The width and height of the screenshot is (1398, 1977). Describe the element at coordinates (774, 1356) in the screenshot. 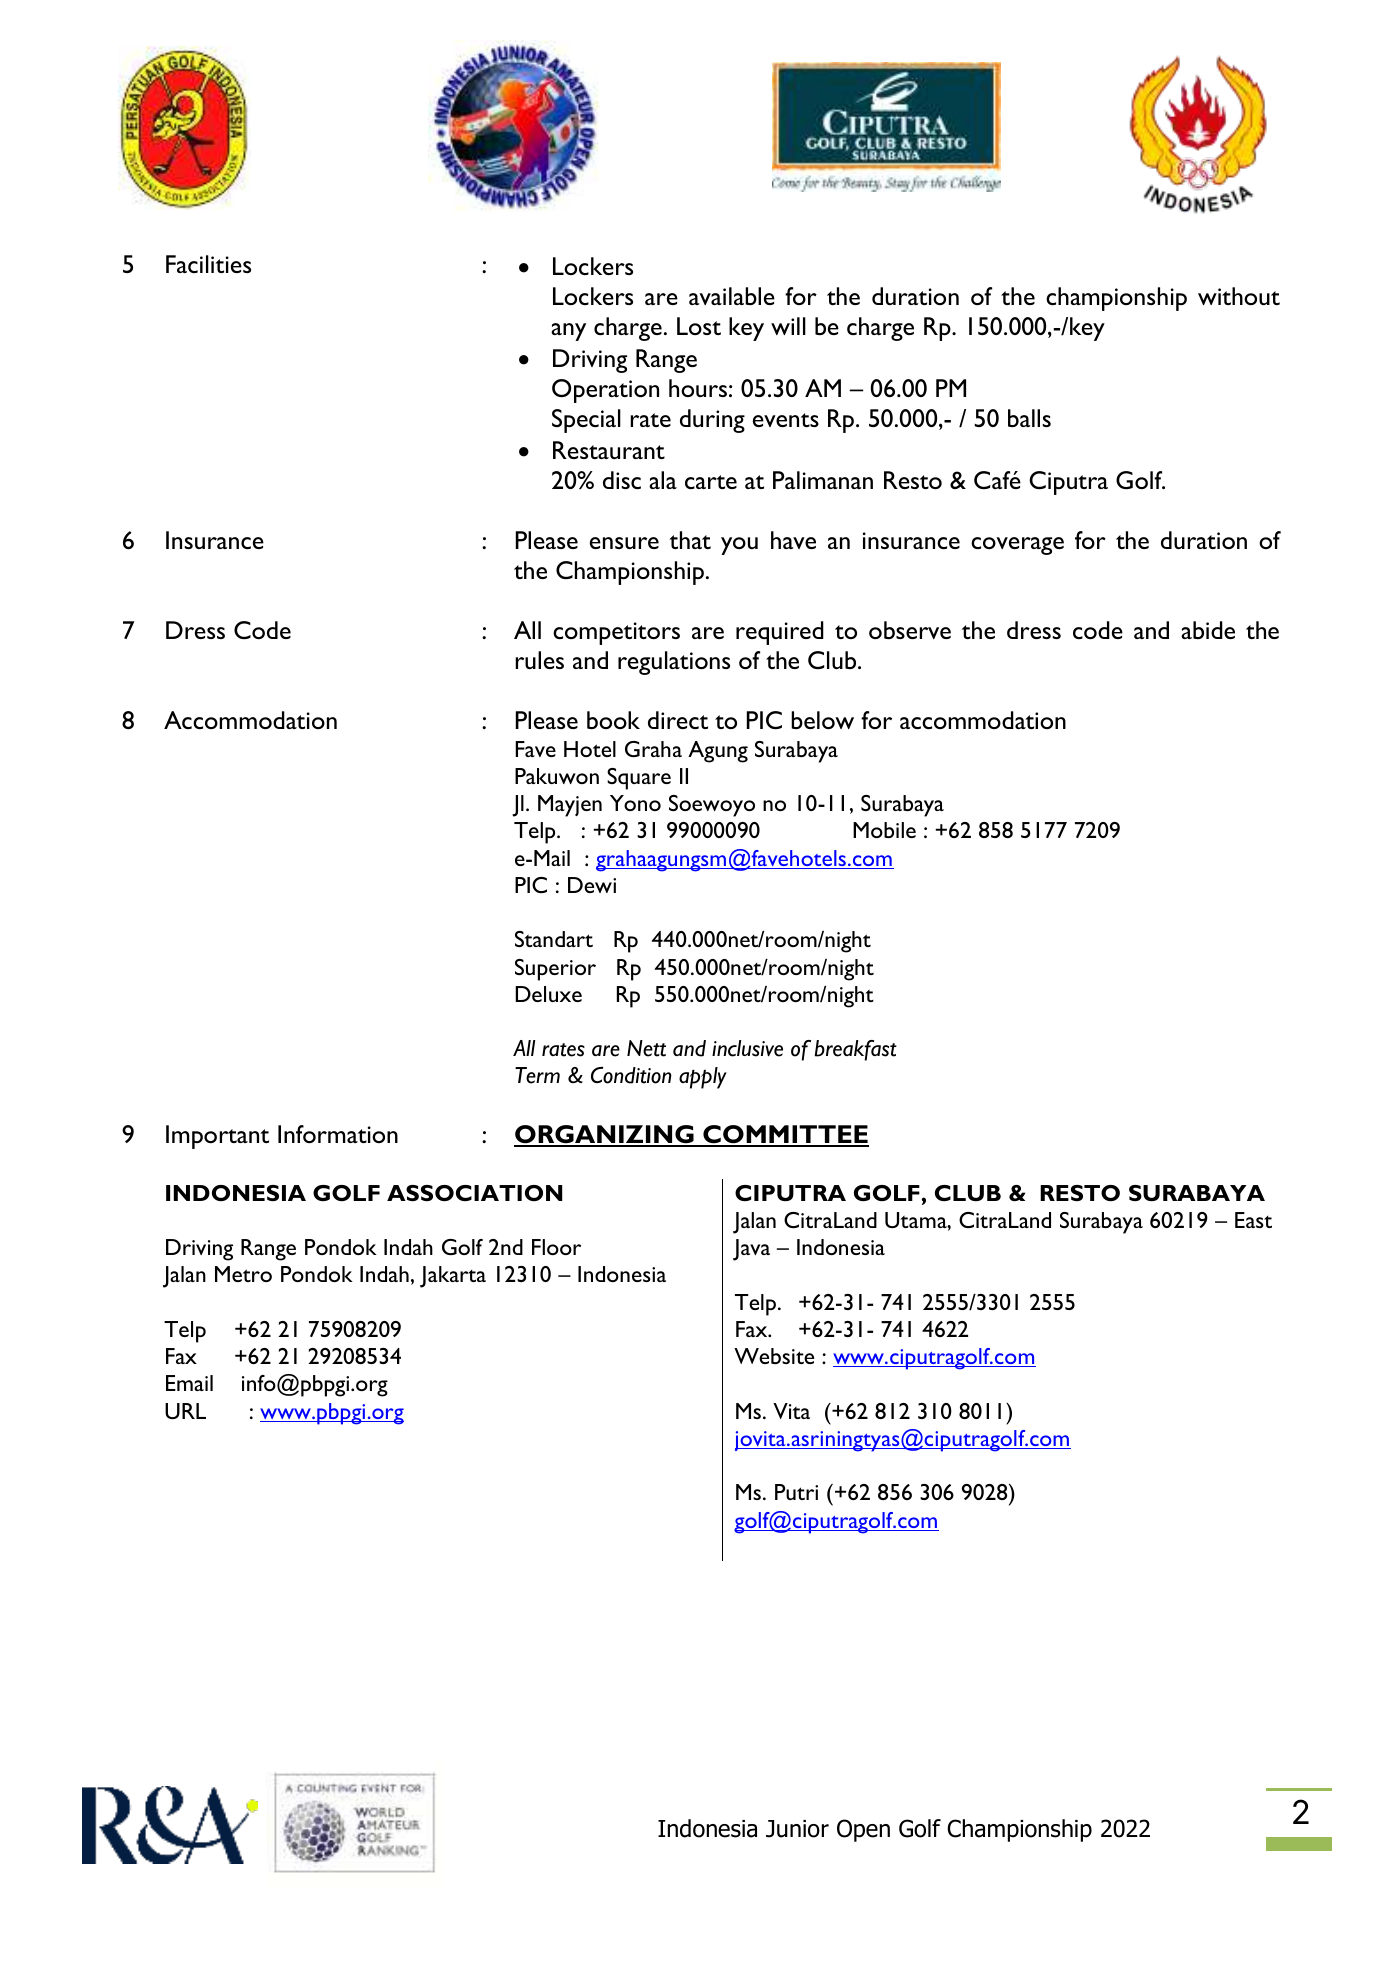

I see `Website` at that location.
